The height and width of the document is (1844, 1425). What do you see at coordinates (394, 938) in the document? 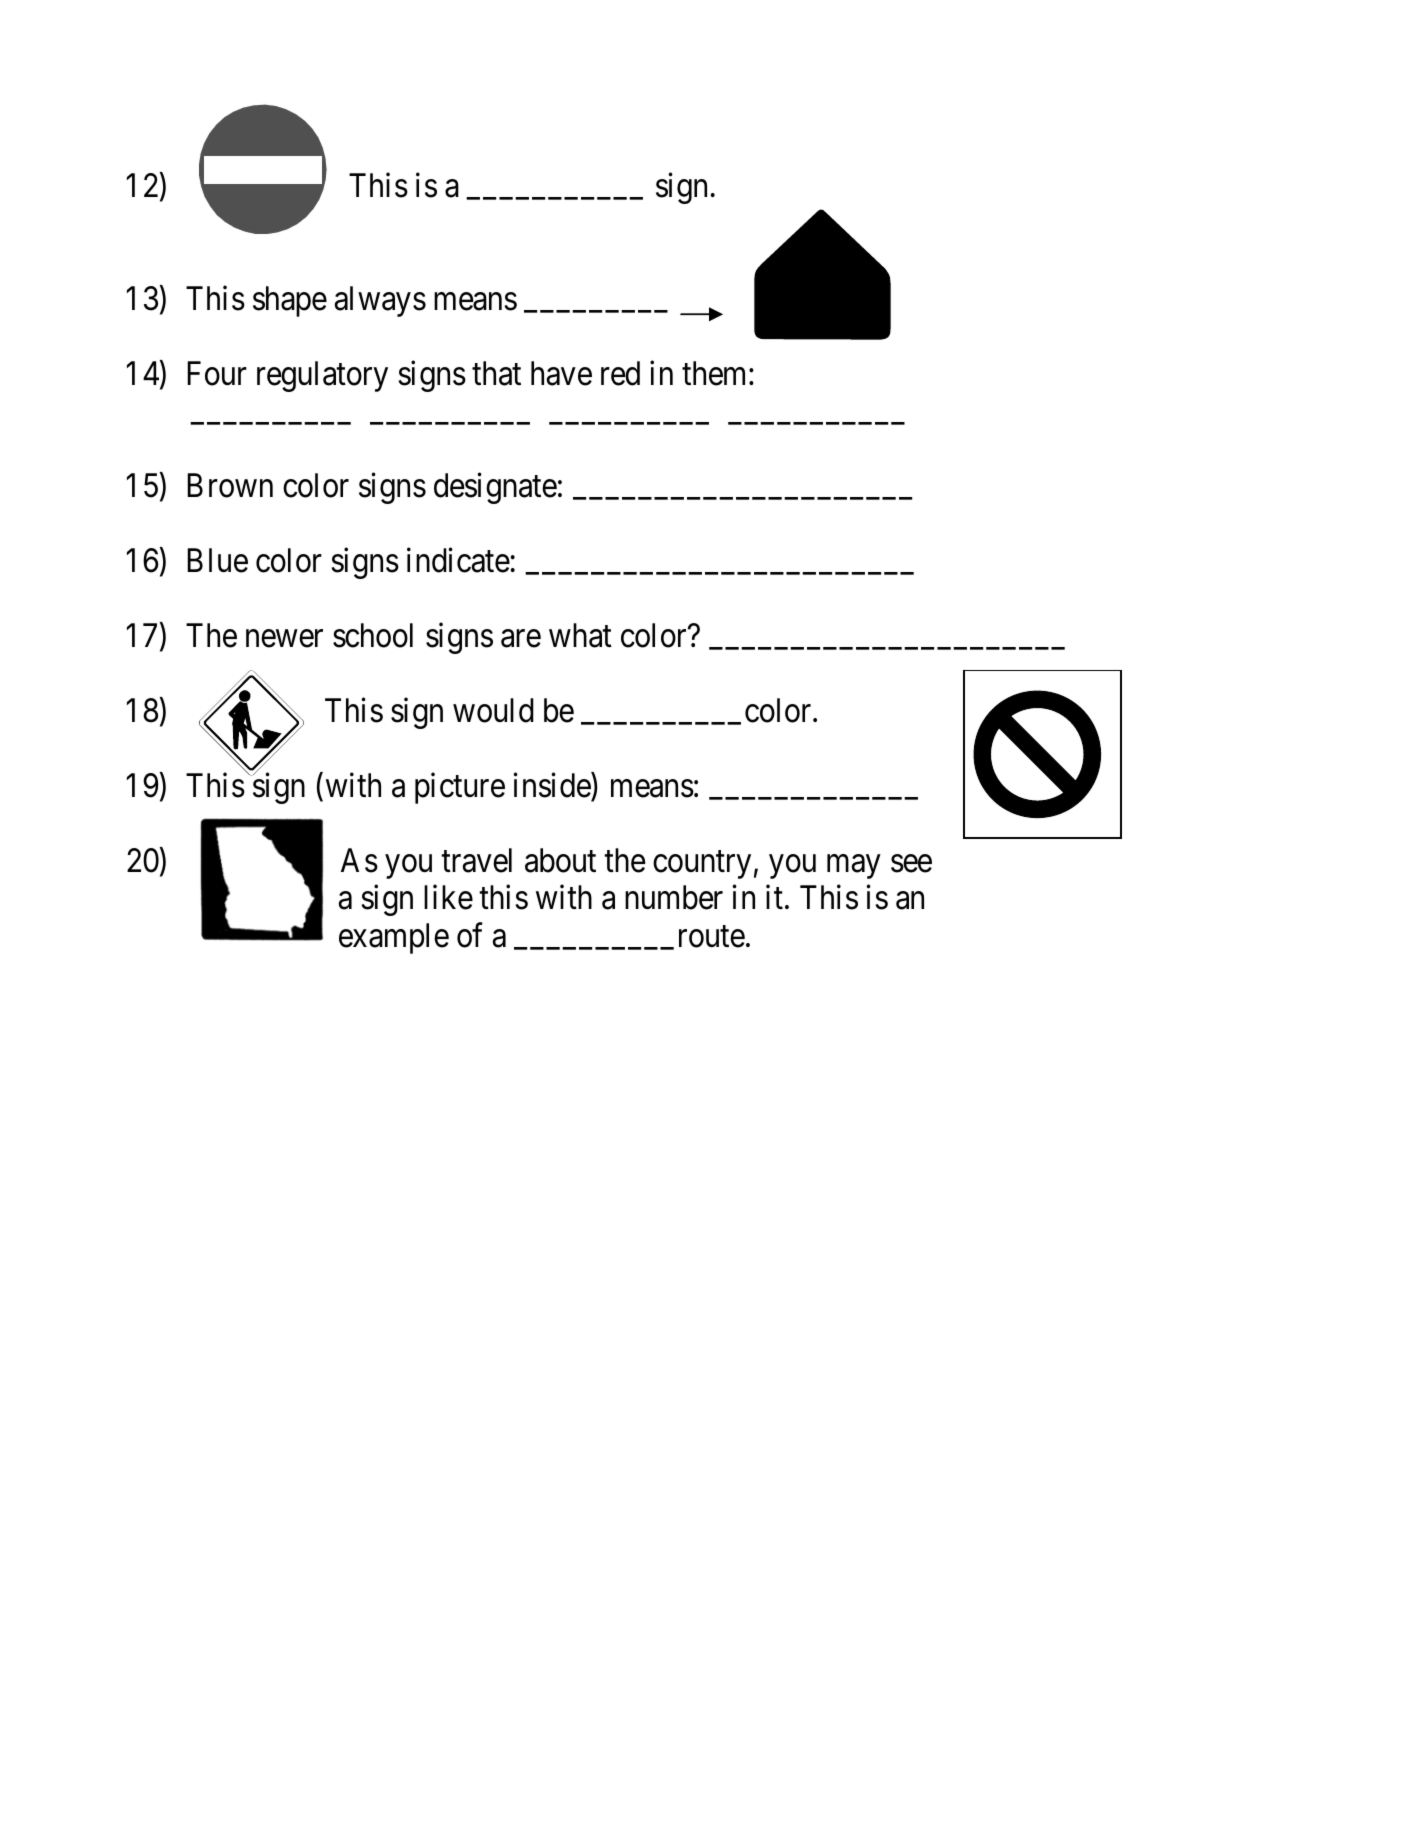
I see `example` at bounding box center [394, 938].
